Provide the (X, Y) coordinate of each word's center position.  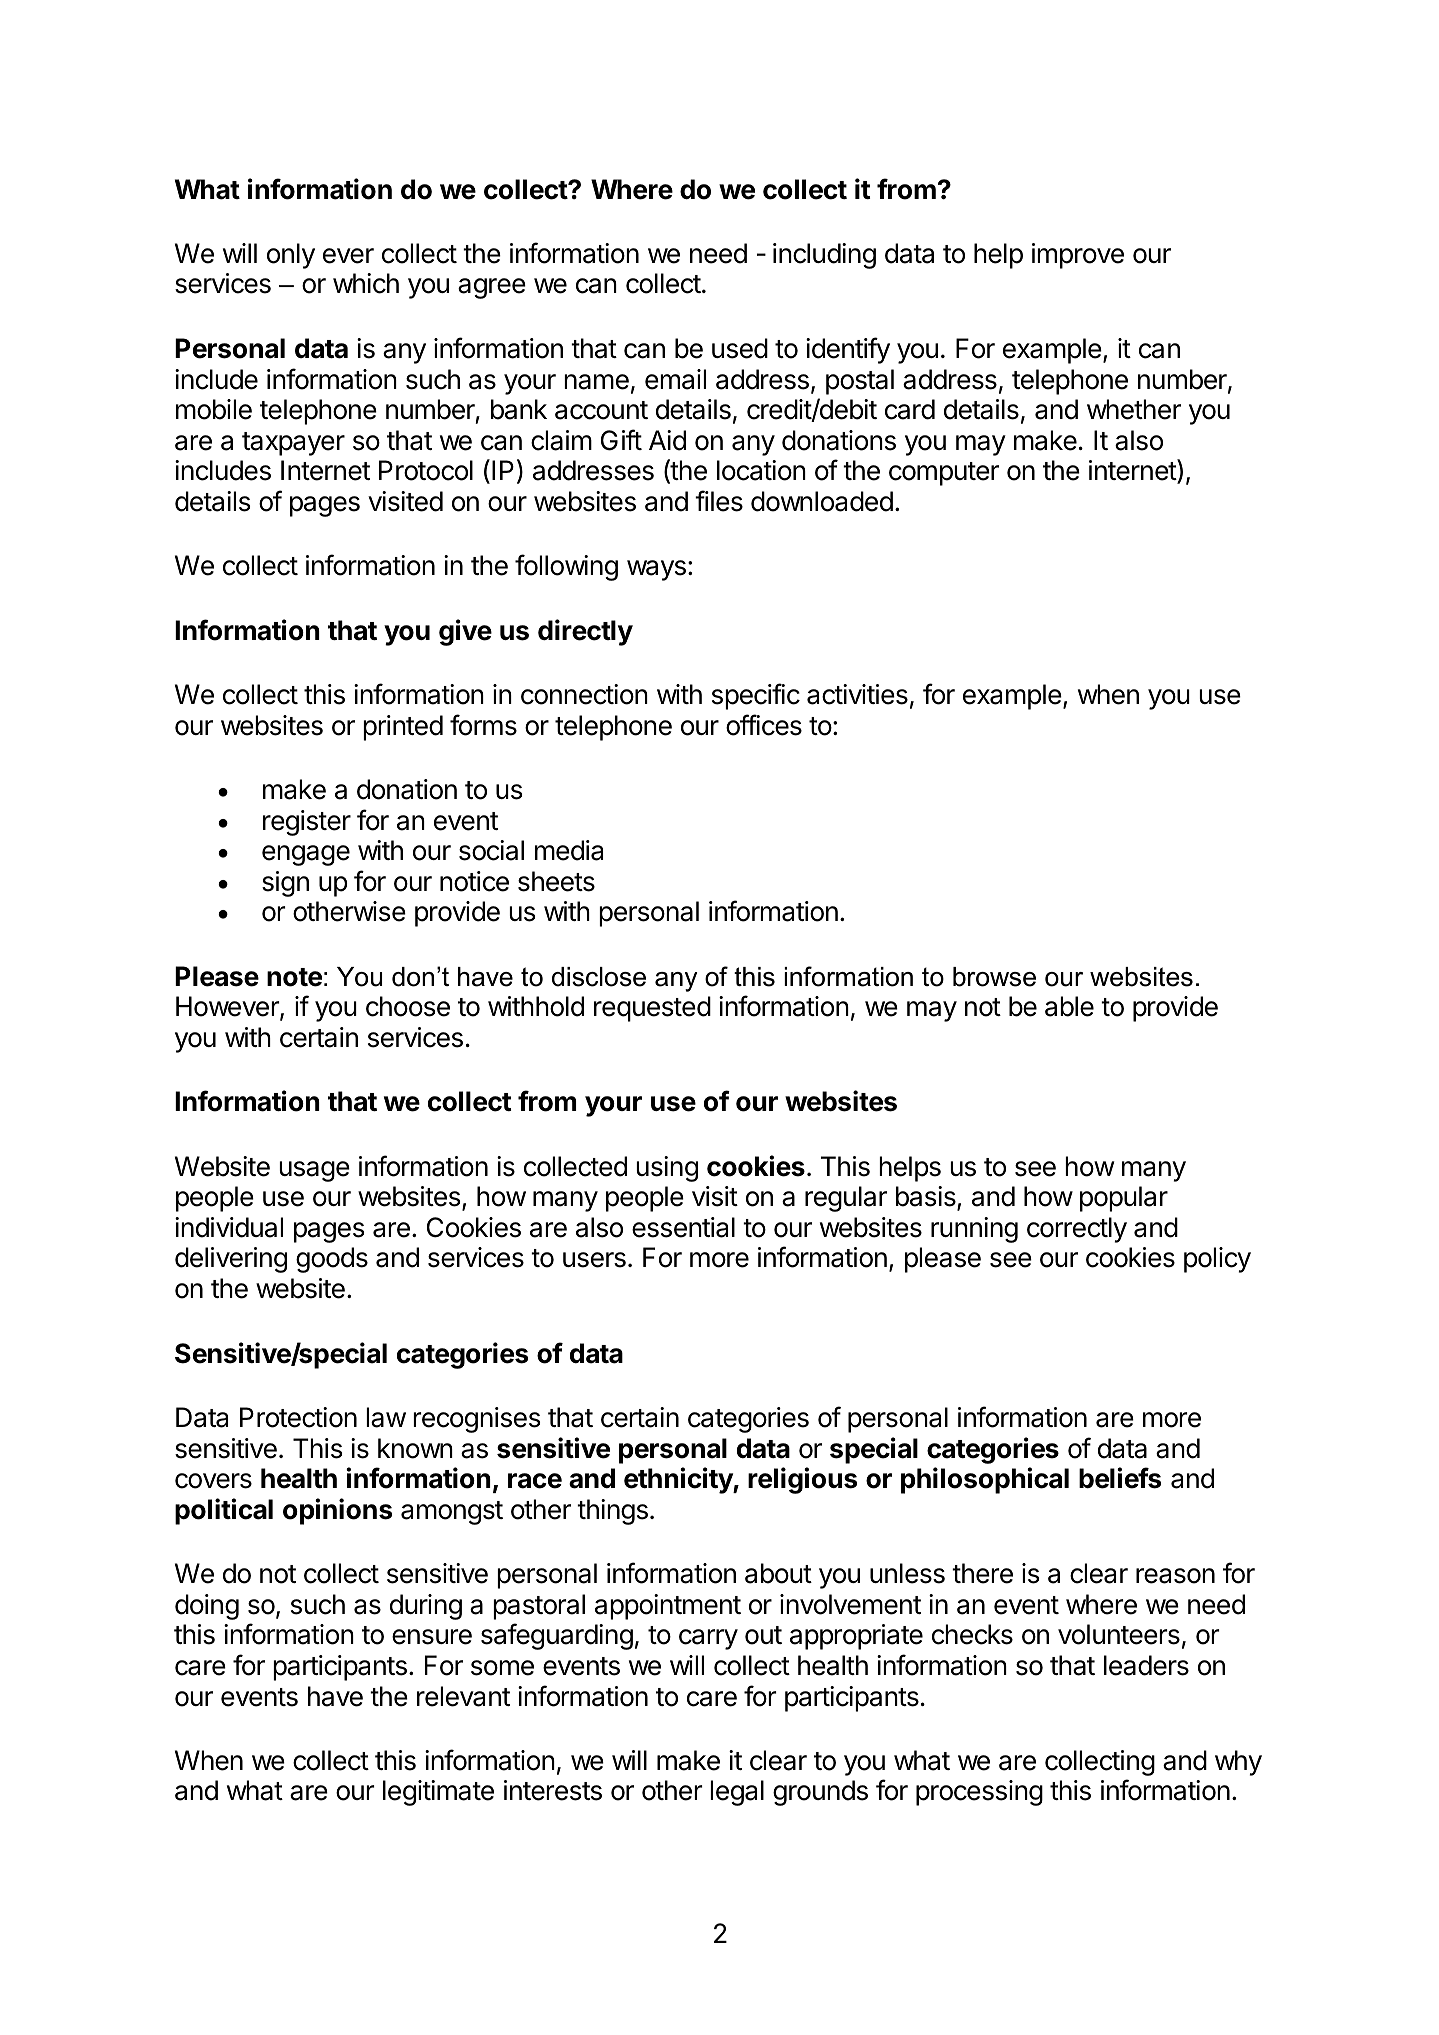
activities (857, 694)
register (307, 823)
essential (683, 1227)
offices (764, 725)
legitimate (438, 1793)
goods (332, 1260)
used (740, 348)
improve (1078, 256)
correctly (1077, 1230)
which (366, 283)
